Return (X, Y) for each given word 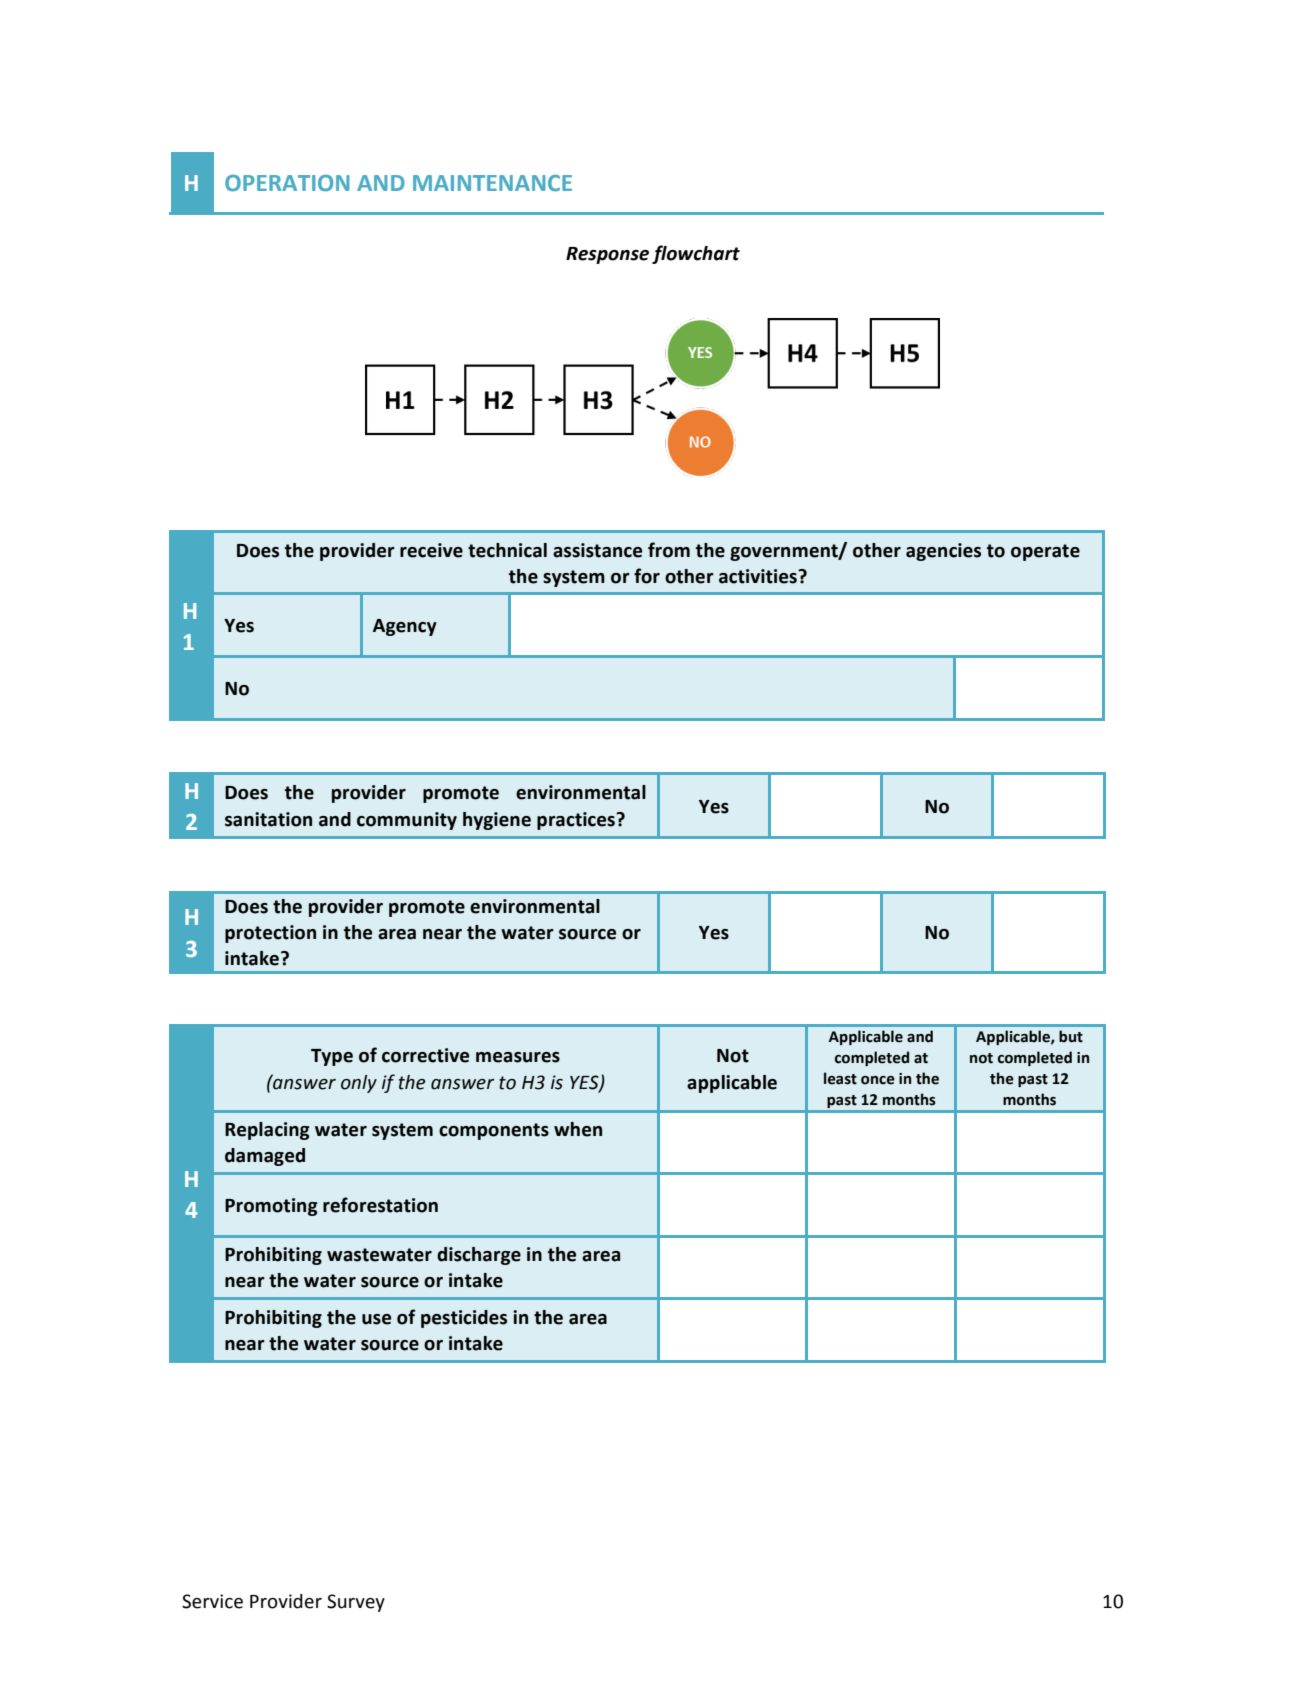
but (1071, 1036)
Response (607, 255)
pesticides (464, 1319)
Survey (356, 1603)
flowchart (696, 254)
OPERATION (287, 183)
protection (270, 934)
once (878, 1080)
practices (577, 821)
